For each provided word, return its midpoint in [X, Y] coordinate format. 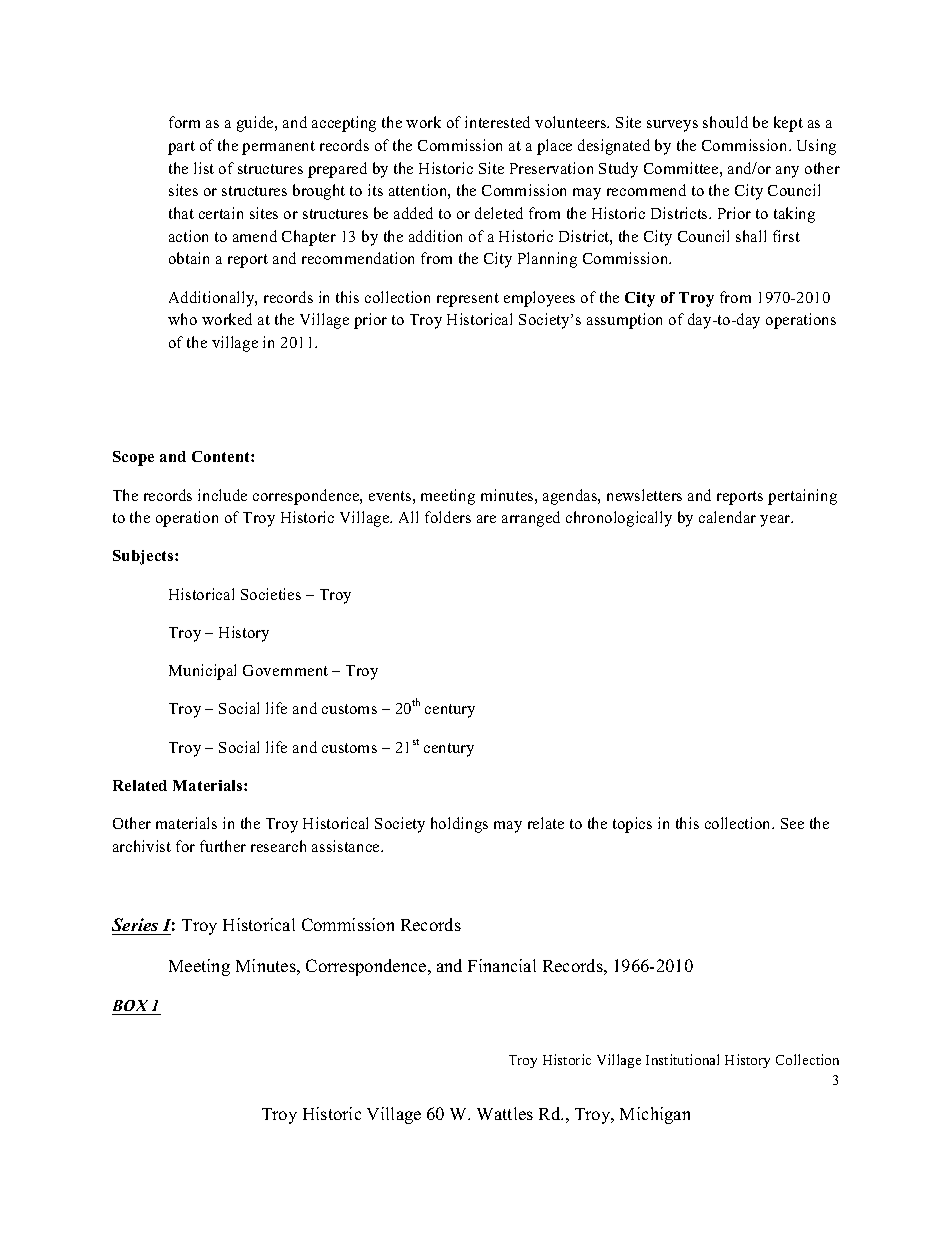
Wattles [505, 1113]
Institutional [682, 1059]
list [204, 168]
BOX [130, 1005]
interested [497, 122]
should [725, 122]
